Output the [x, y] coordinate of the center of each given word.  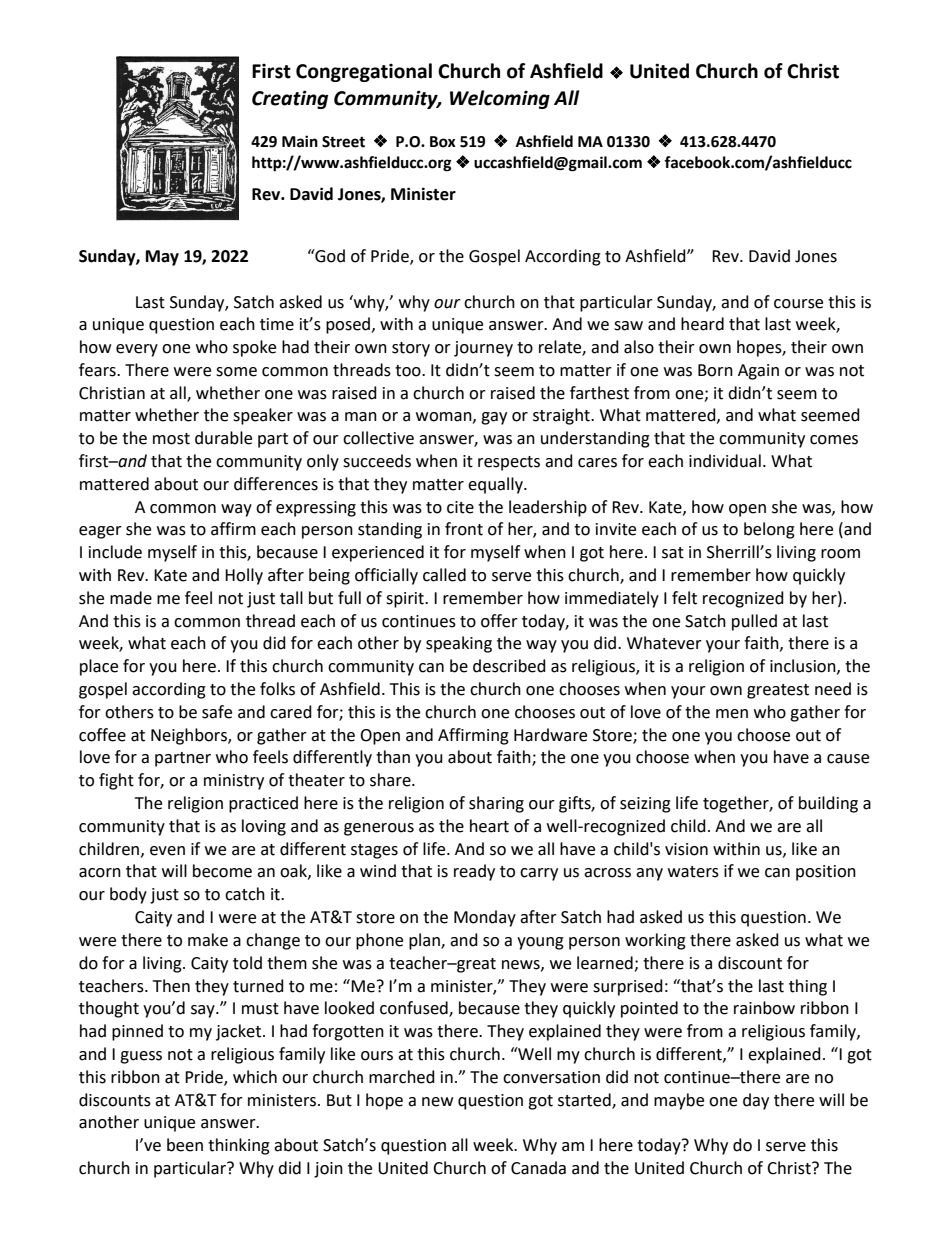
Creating [290, 99]
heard [702, 324]
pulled [754, 622]
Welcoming [500, 99]
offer [499, 621]
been [185, 1145]
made [131, 598]
